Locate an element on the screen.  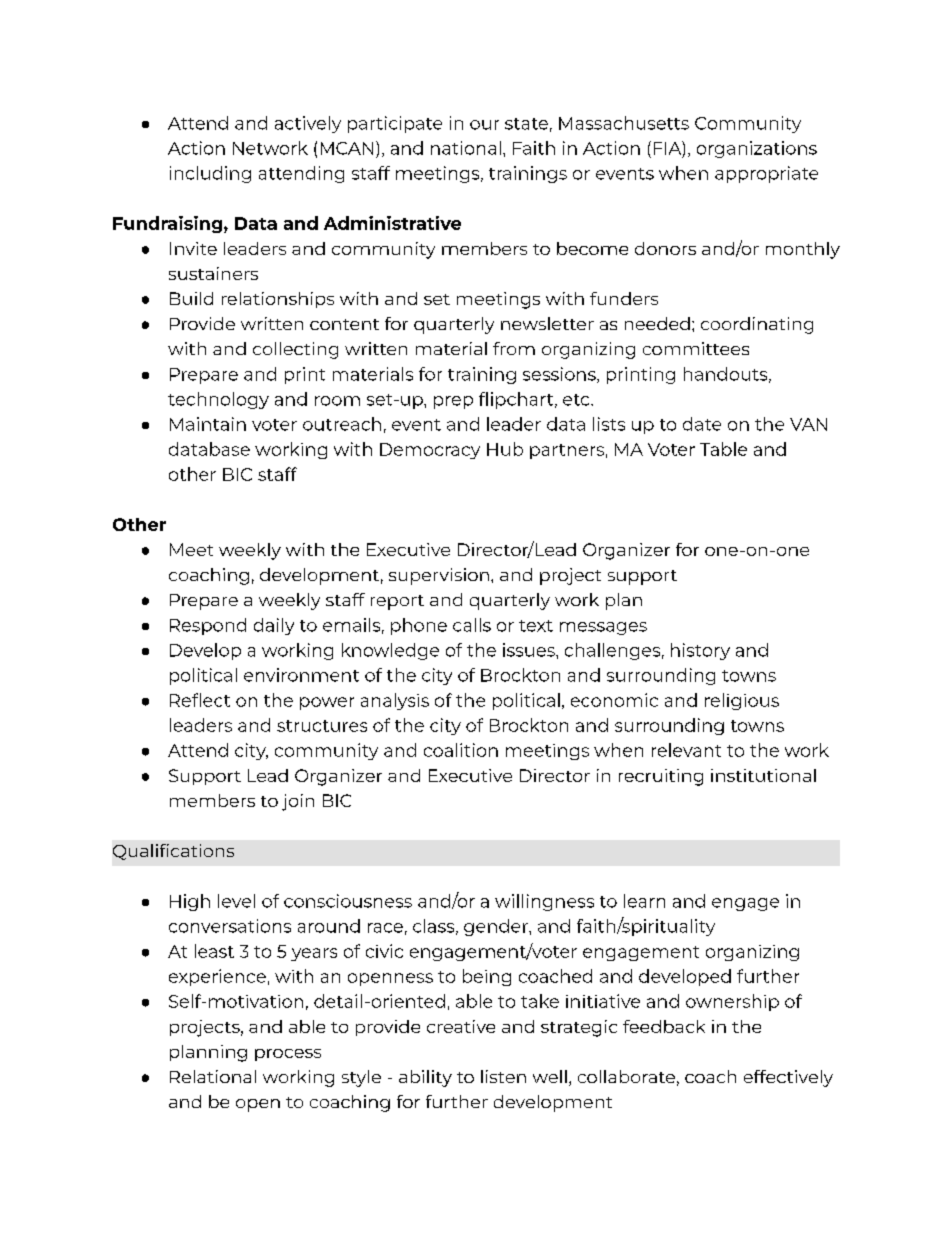
national is located at coordinates (466, 148).
